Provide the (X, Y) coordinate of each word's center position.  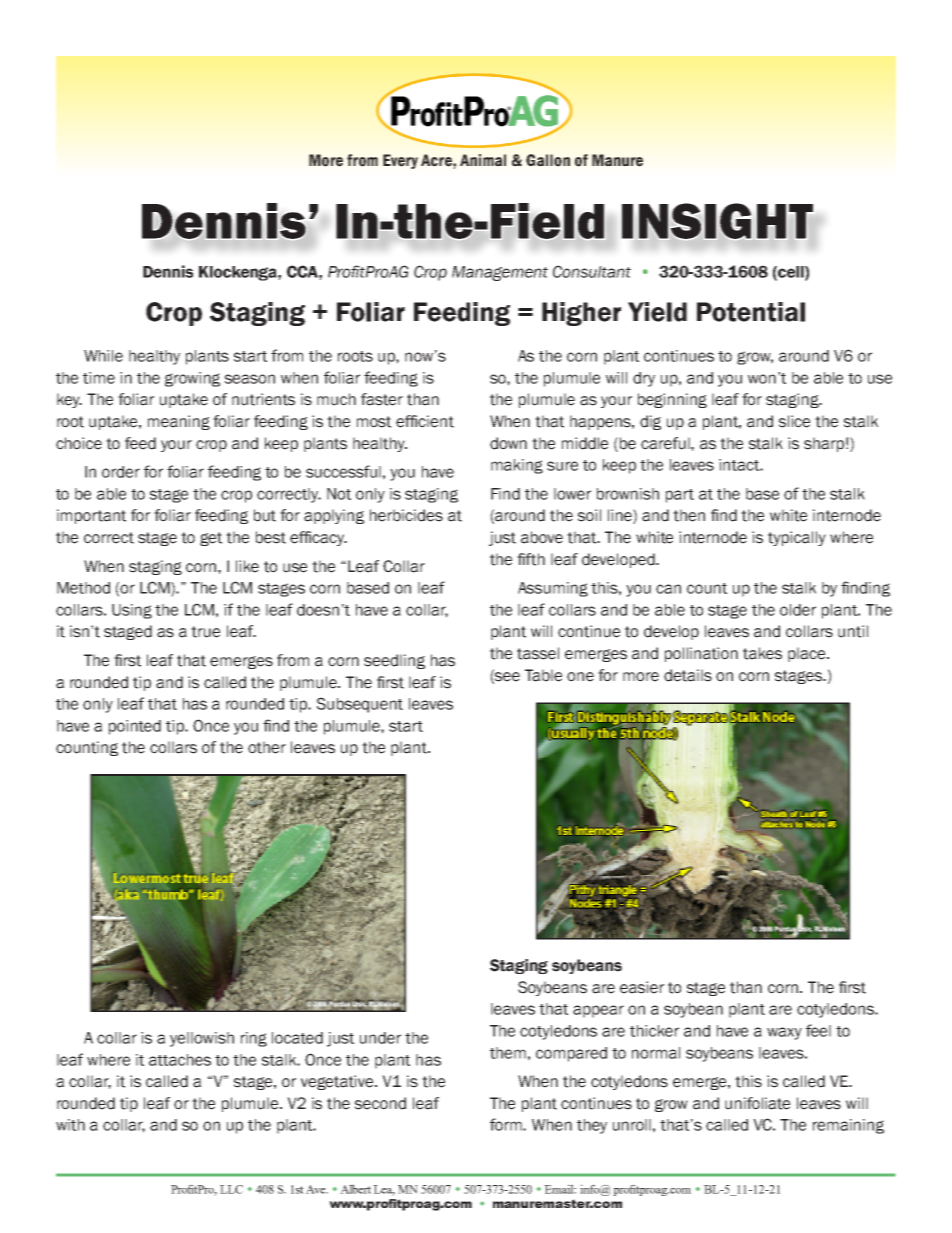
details (688, 675)
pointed (135, 727)
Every (400, 161)
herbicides (406, 515)
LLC (231, 1189)
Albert (355, 1189)
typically (797, 538)
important (91, 516)
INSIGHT (718, 222)
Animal (483, 160)
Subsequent (360, 705)
